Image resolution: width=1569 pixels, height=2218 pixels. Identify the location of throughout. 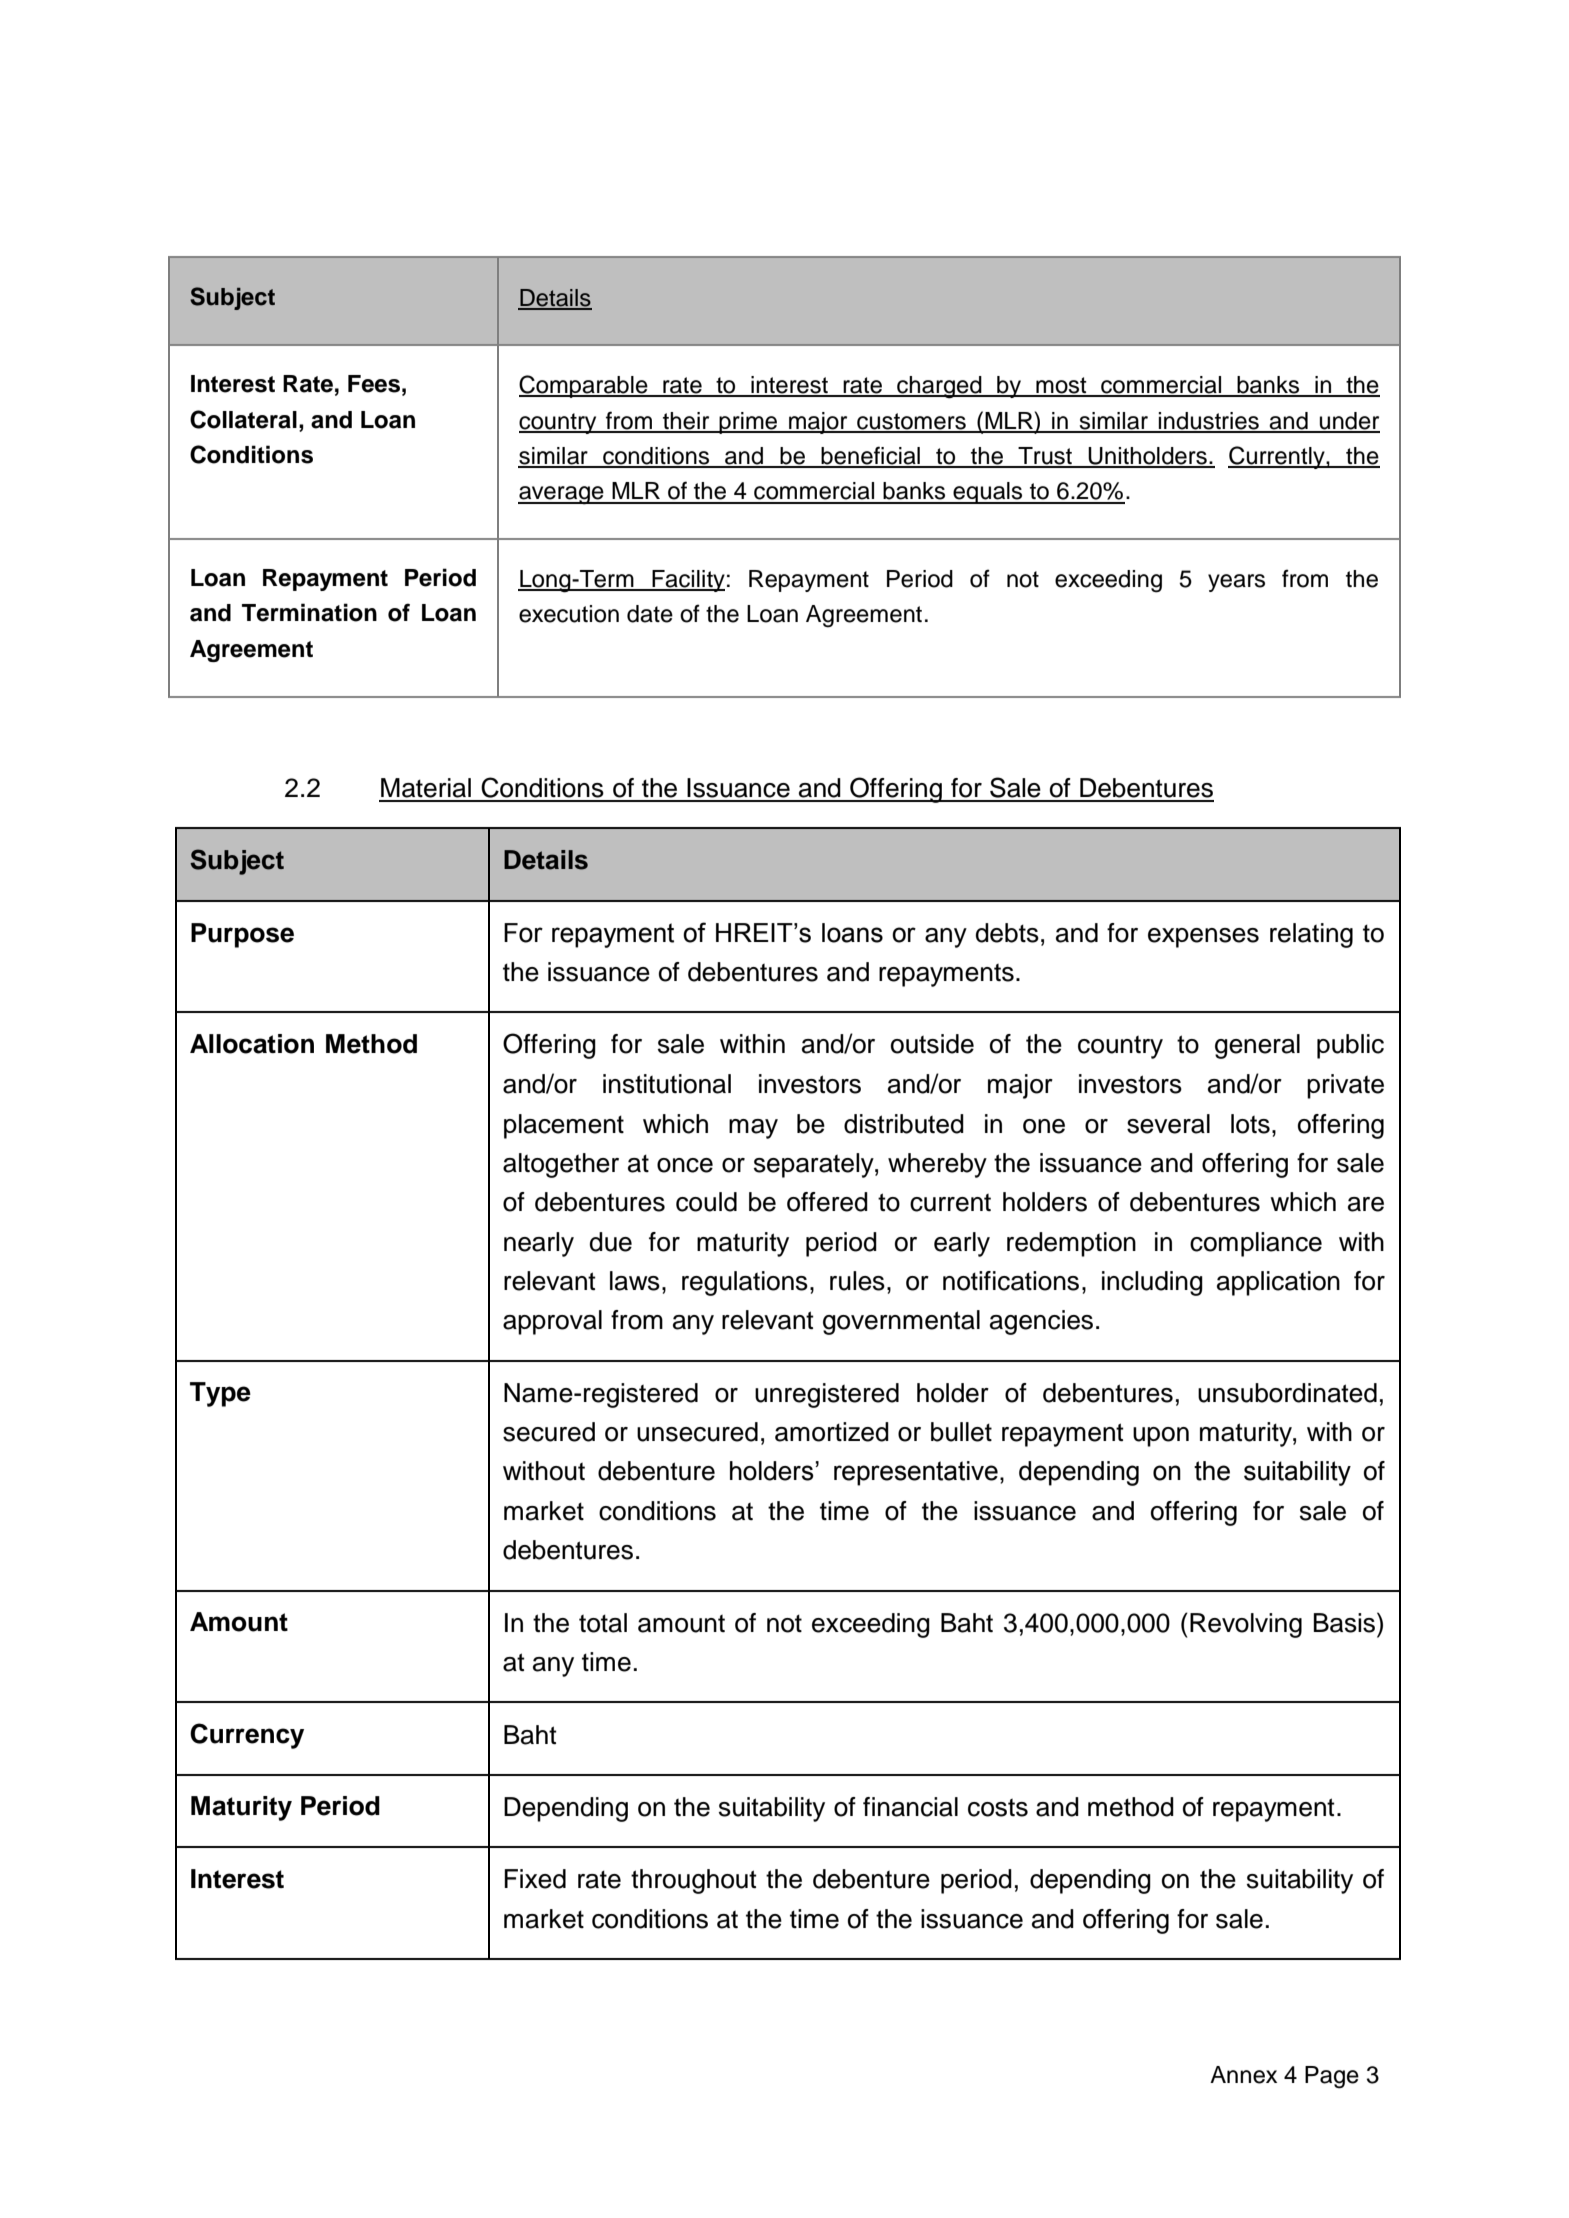
(694, 1881).
